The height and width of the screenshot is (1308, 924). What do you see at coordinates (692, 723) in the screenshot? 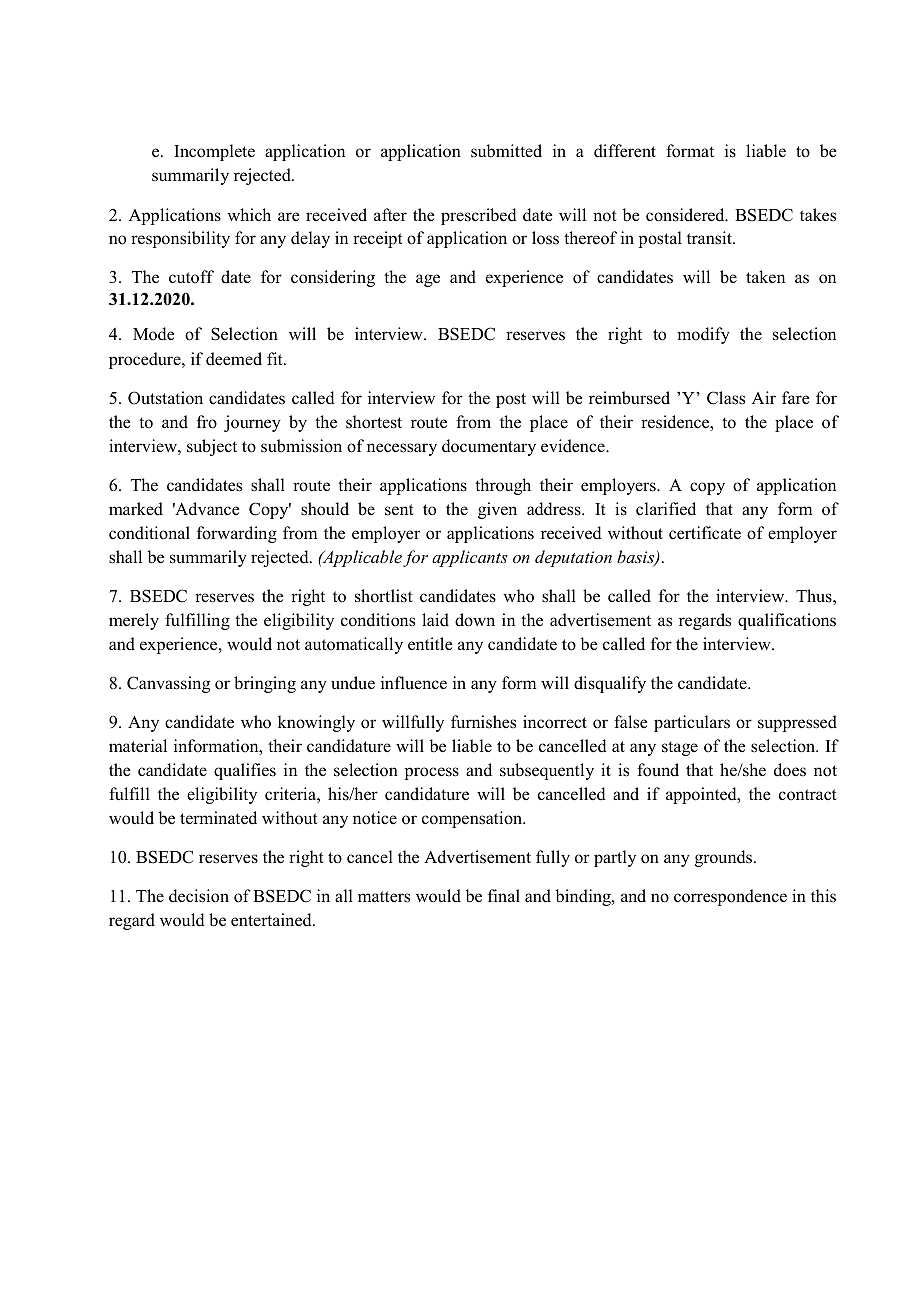
I see `particulars` at bounding box center [692, 723].
